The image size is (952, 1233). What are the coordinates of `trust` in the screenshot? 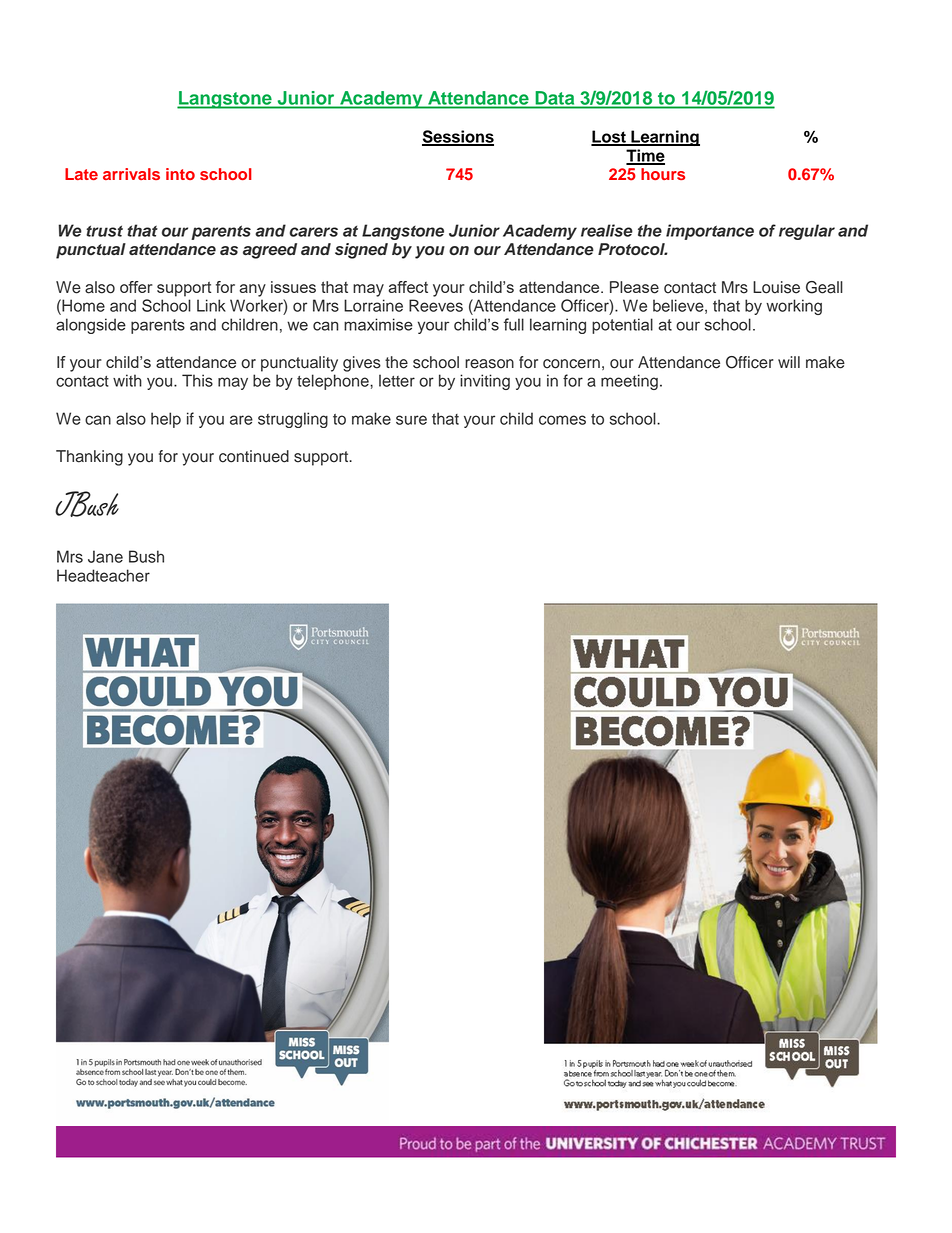 It's located at (104, 231).
